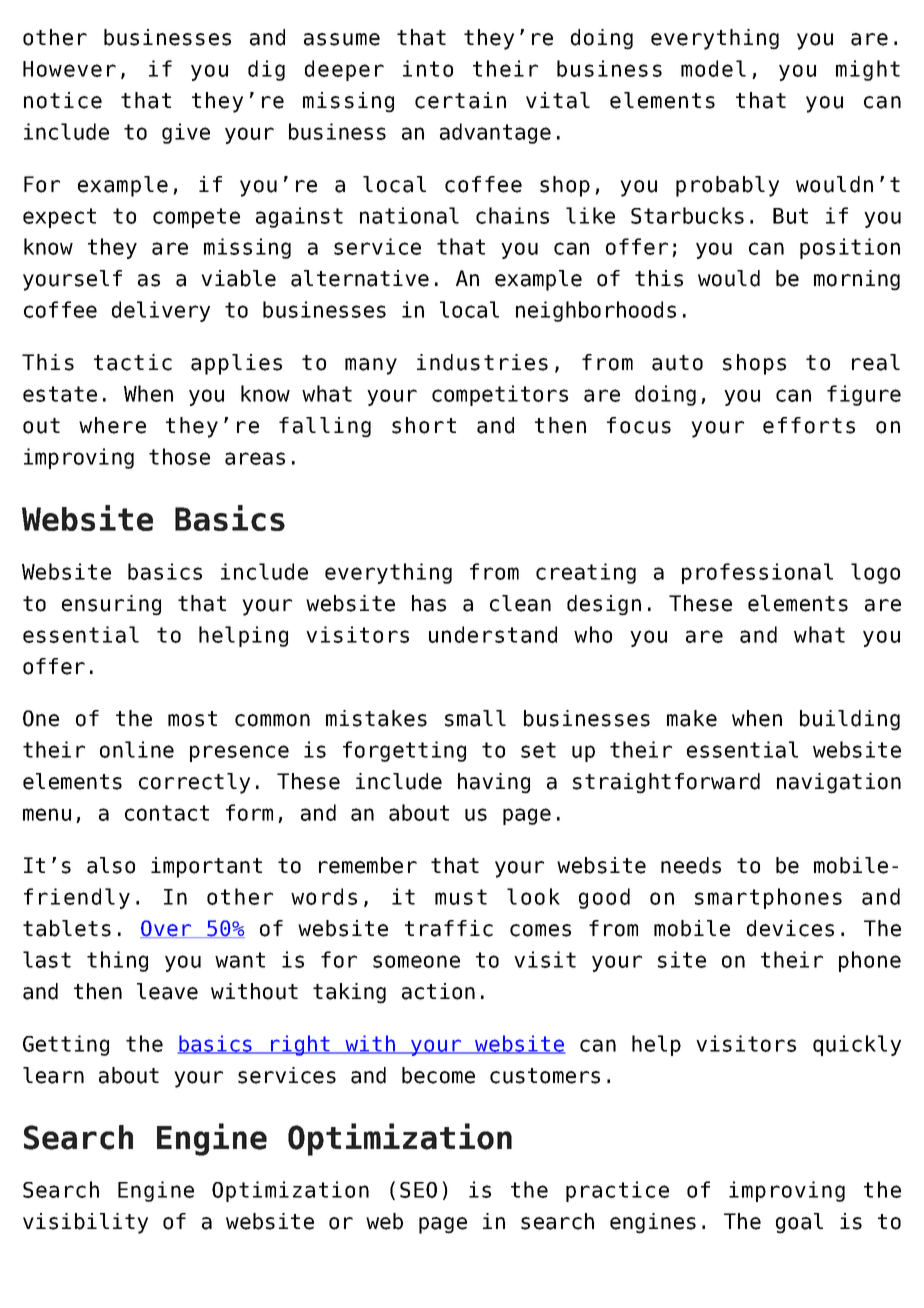 This screenshot has height=1308, width=924. I want to click on understand, so click(493, 634).
